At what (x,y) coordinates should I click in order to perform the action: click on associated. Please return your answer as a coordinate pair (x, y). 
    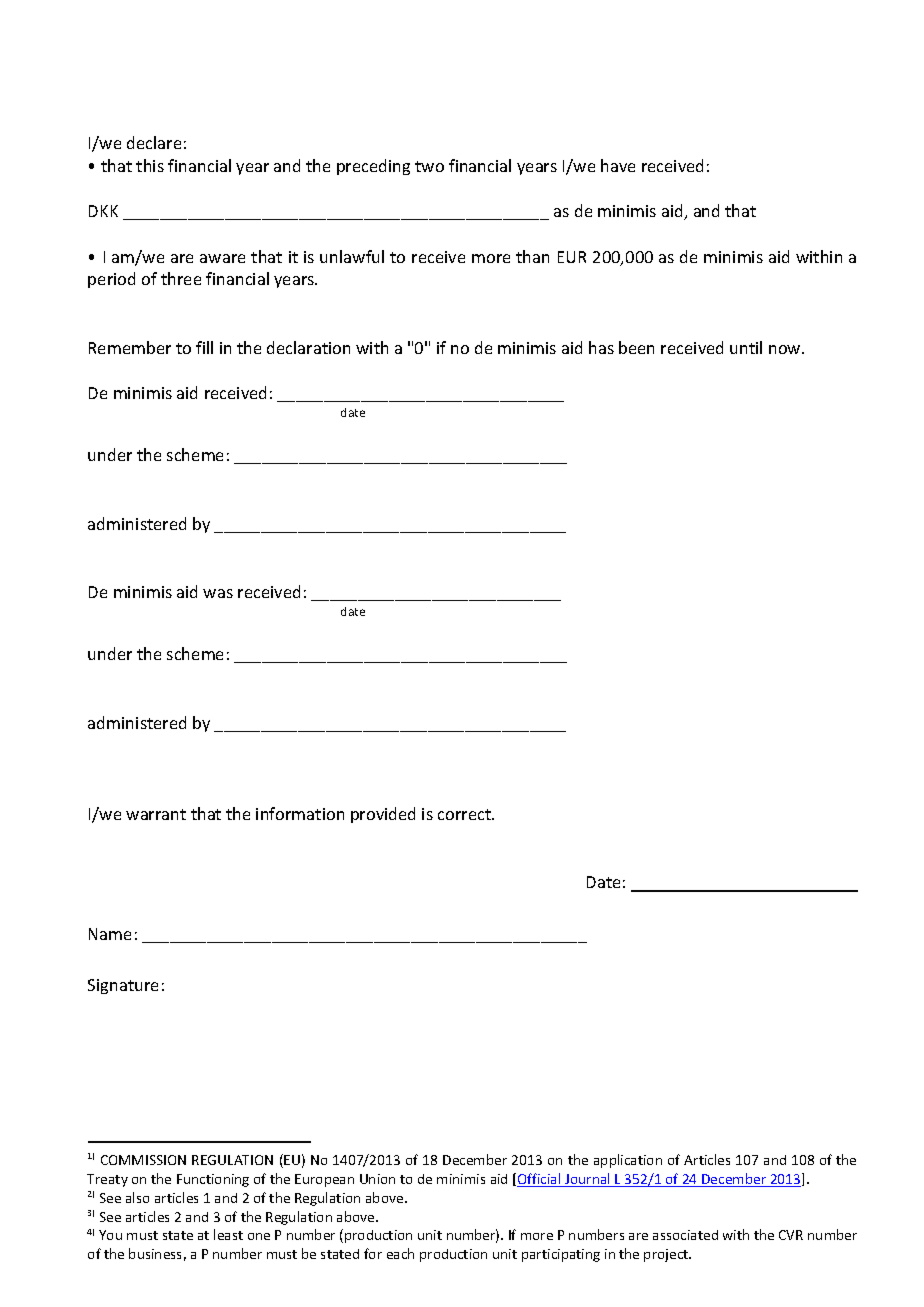
    Looking at the image, I should click on (685, 1235).
